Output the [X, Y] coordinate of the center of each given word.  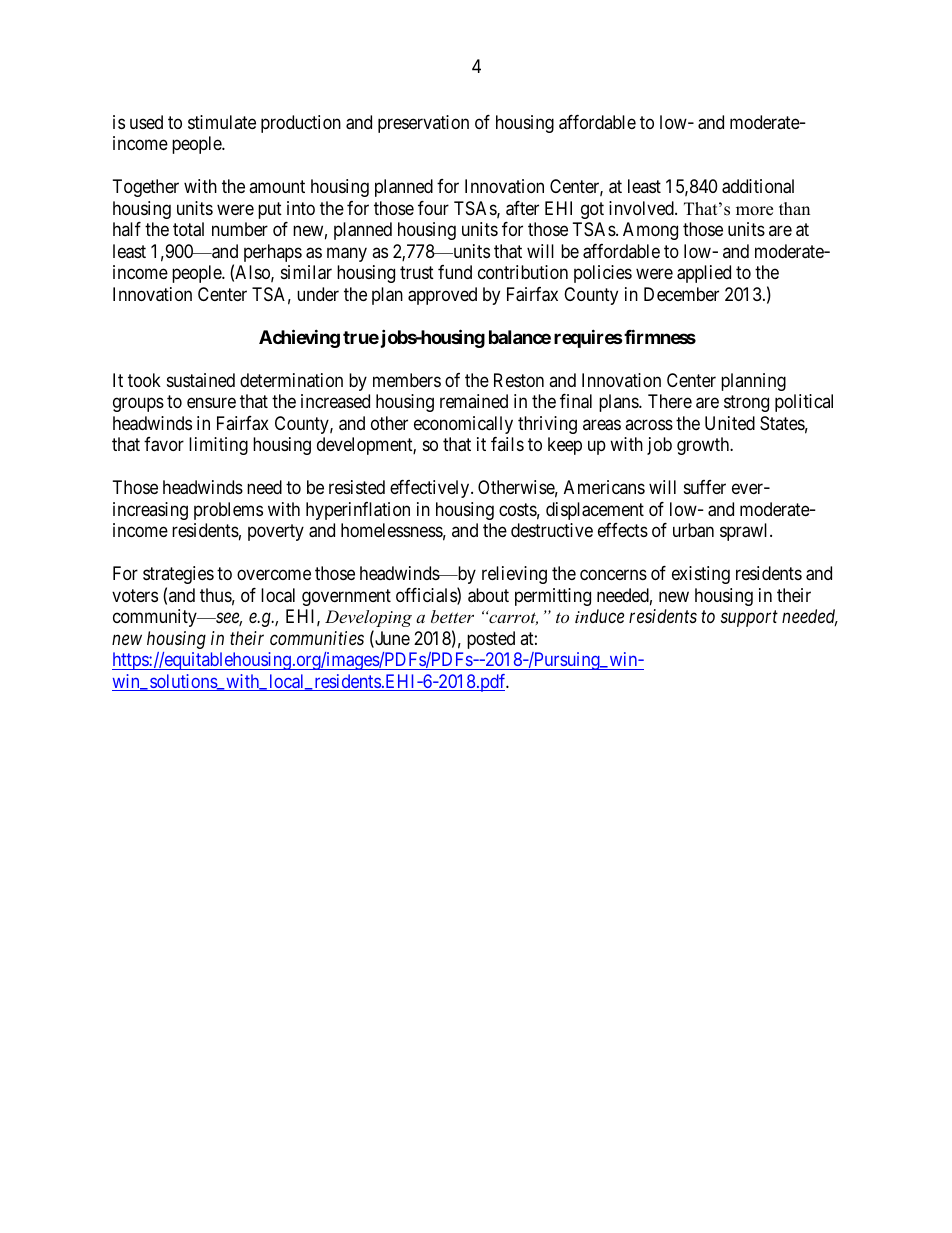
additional [758, 186]
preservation [423, 124]
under [318, 294]
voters [135, 595]
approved [442, 296]
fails [507, 444]
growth [704, 446]
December [681, 294]
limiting [218, 446]
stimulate [222, 122]
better [452, 616]
